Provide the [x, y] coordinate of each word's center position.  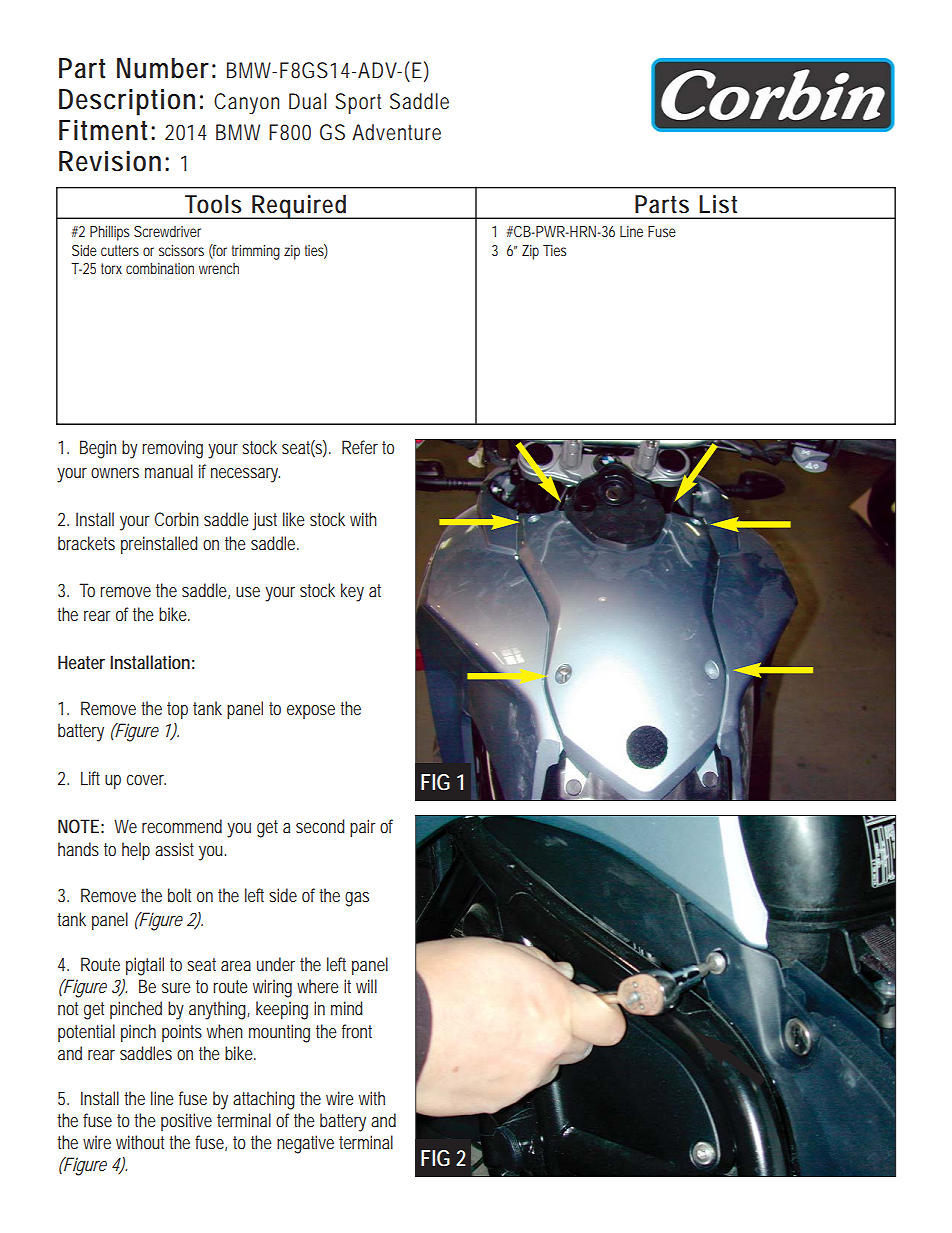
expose [311, 712]
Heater [81, 662]
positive [186, 1122]
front [357, 1031]
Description [127, 102]
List [718, 204]
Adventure [396, 132]
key [352, 592]
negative [305, 1144]
